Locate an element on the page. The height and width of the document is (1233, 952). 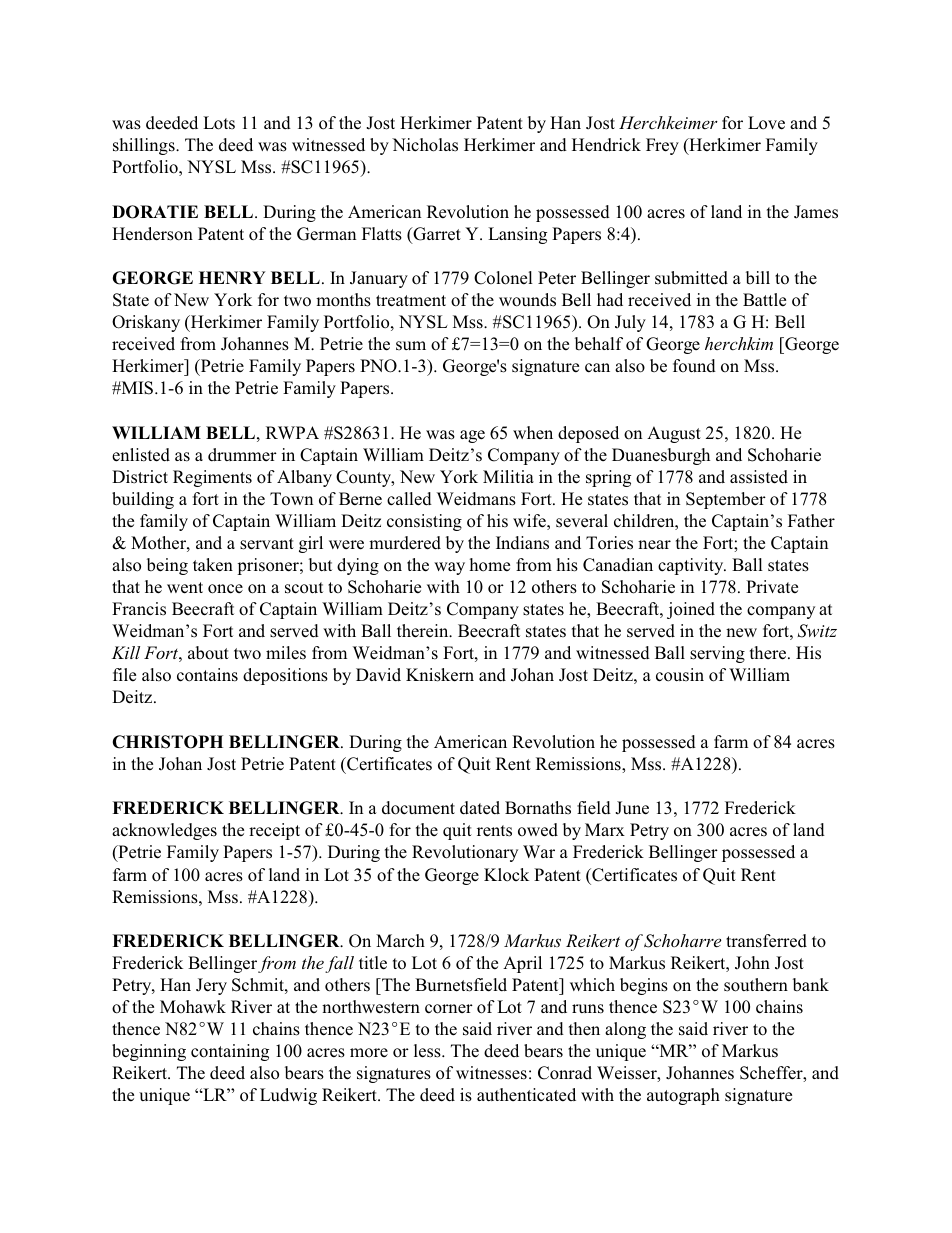
Lots is located at coordinates (219, 123).
